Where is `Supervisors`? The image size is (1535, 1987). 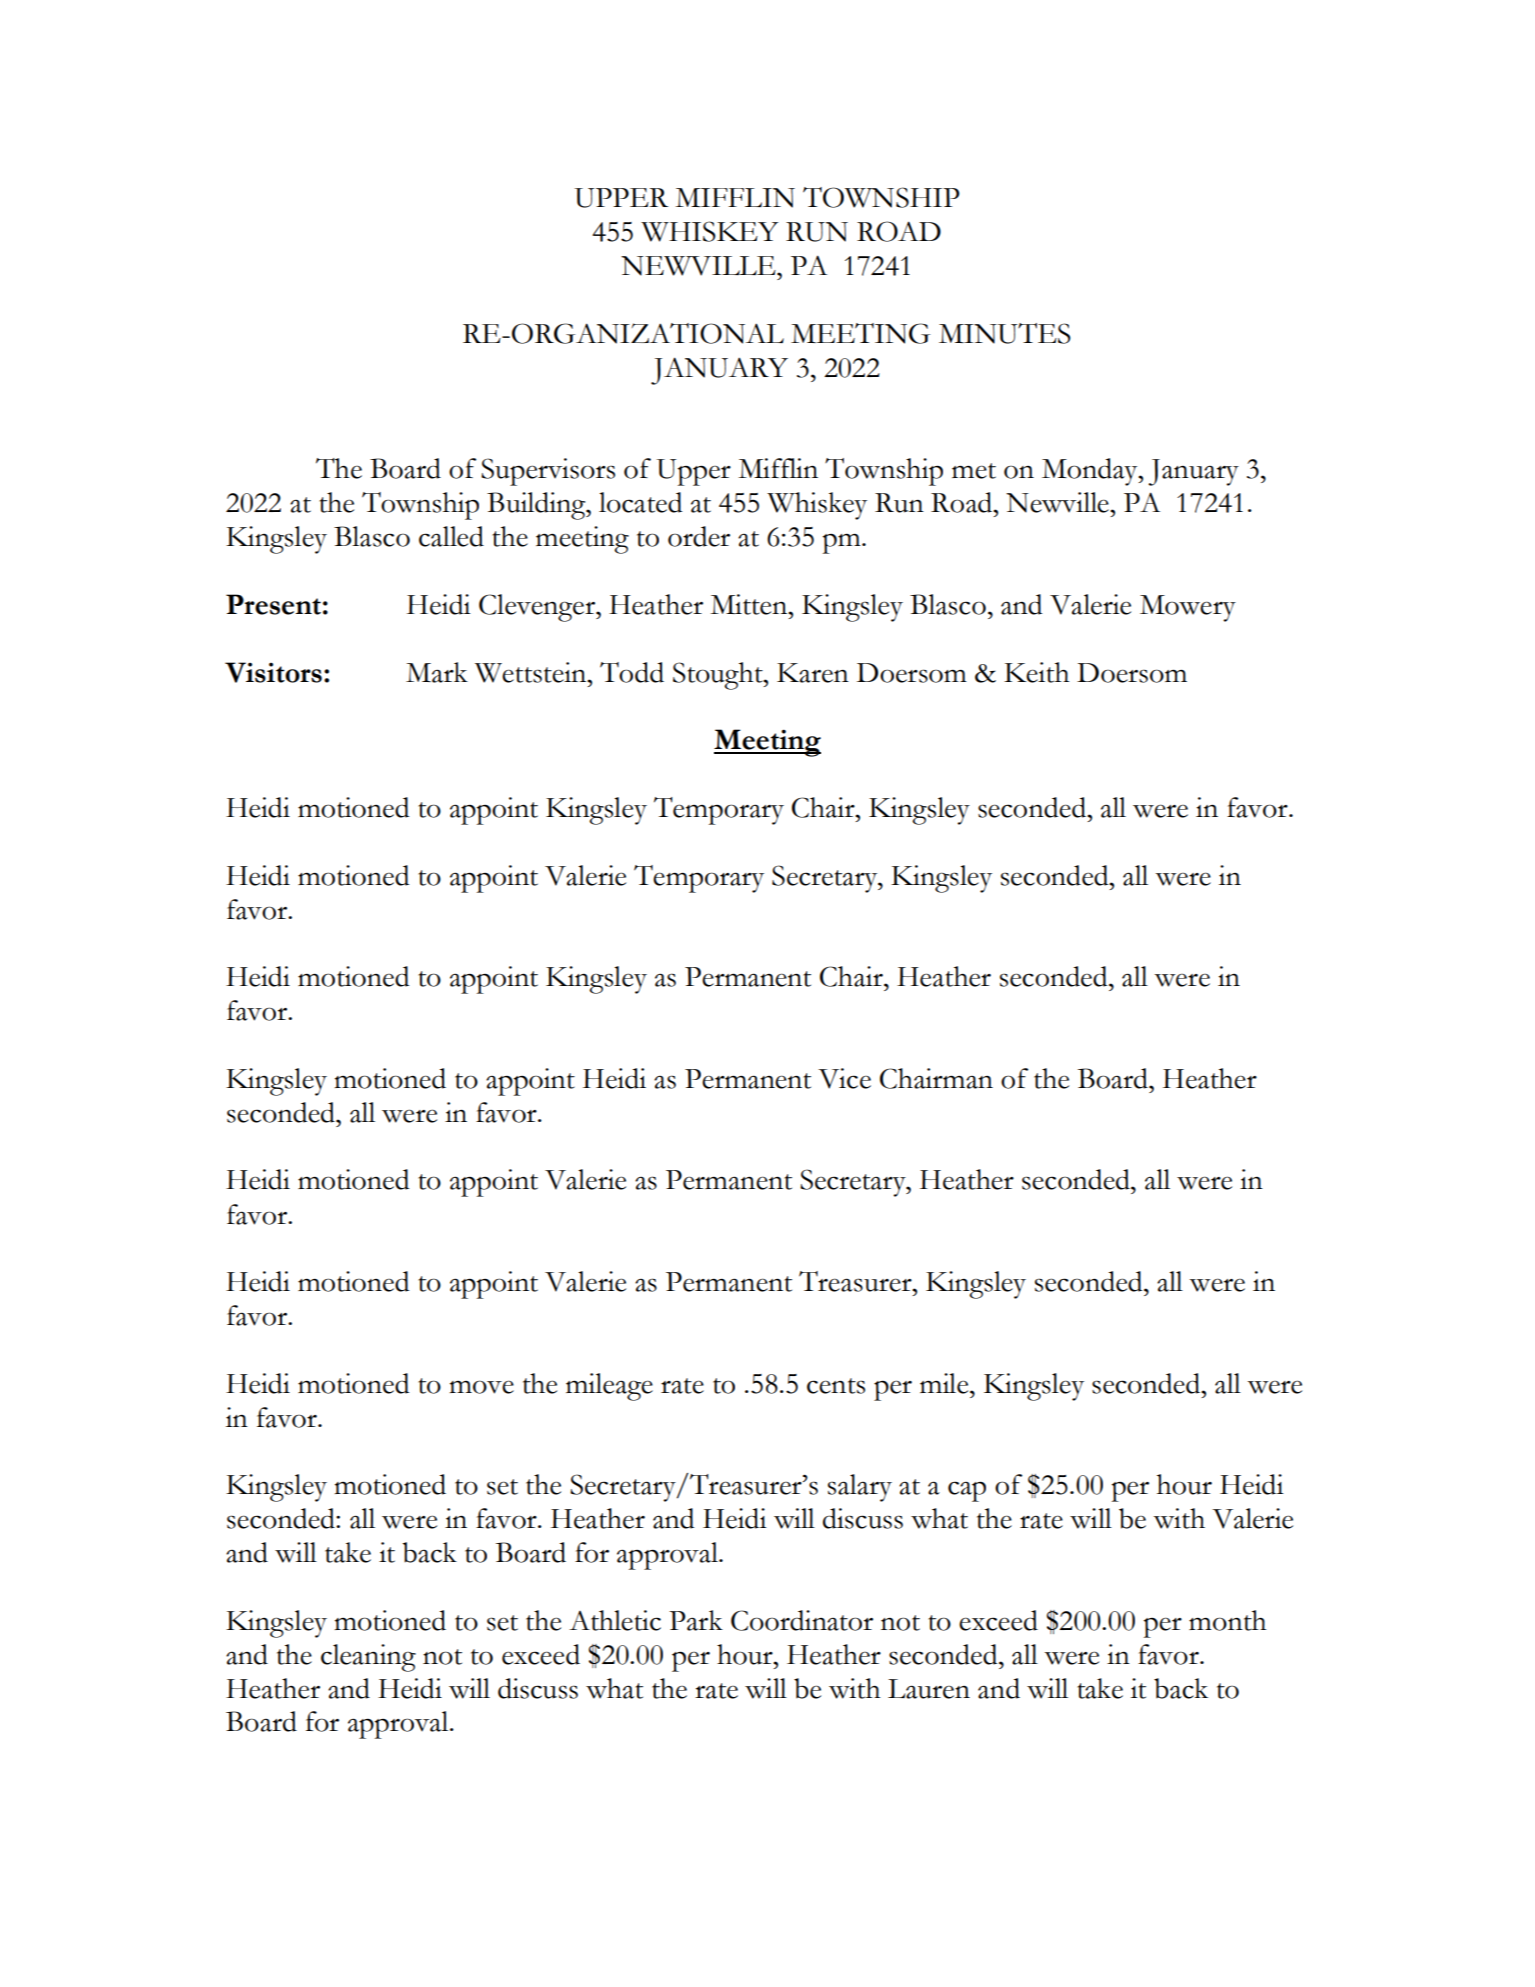
Supervisors is located at coordinates (548, 472).
